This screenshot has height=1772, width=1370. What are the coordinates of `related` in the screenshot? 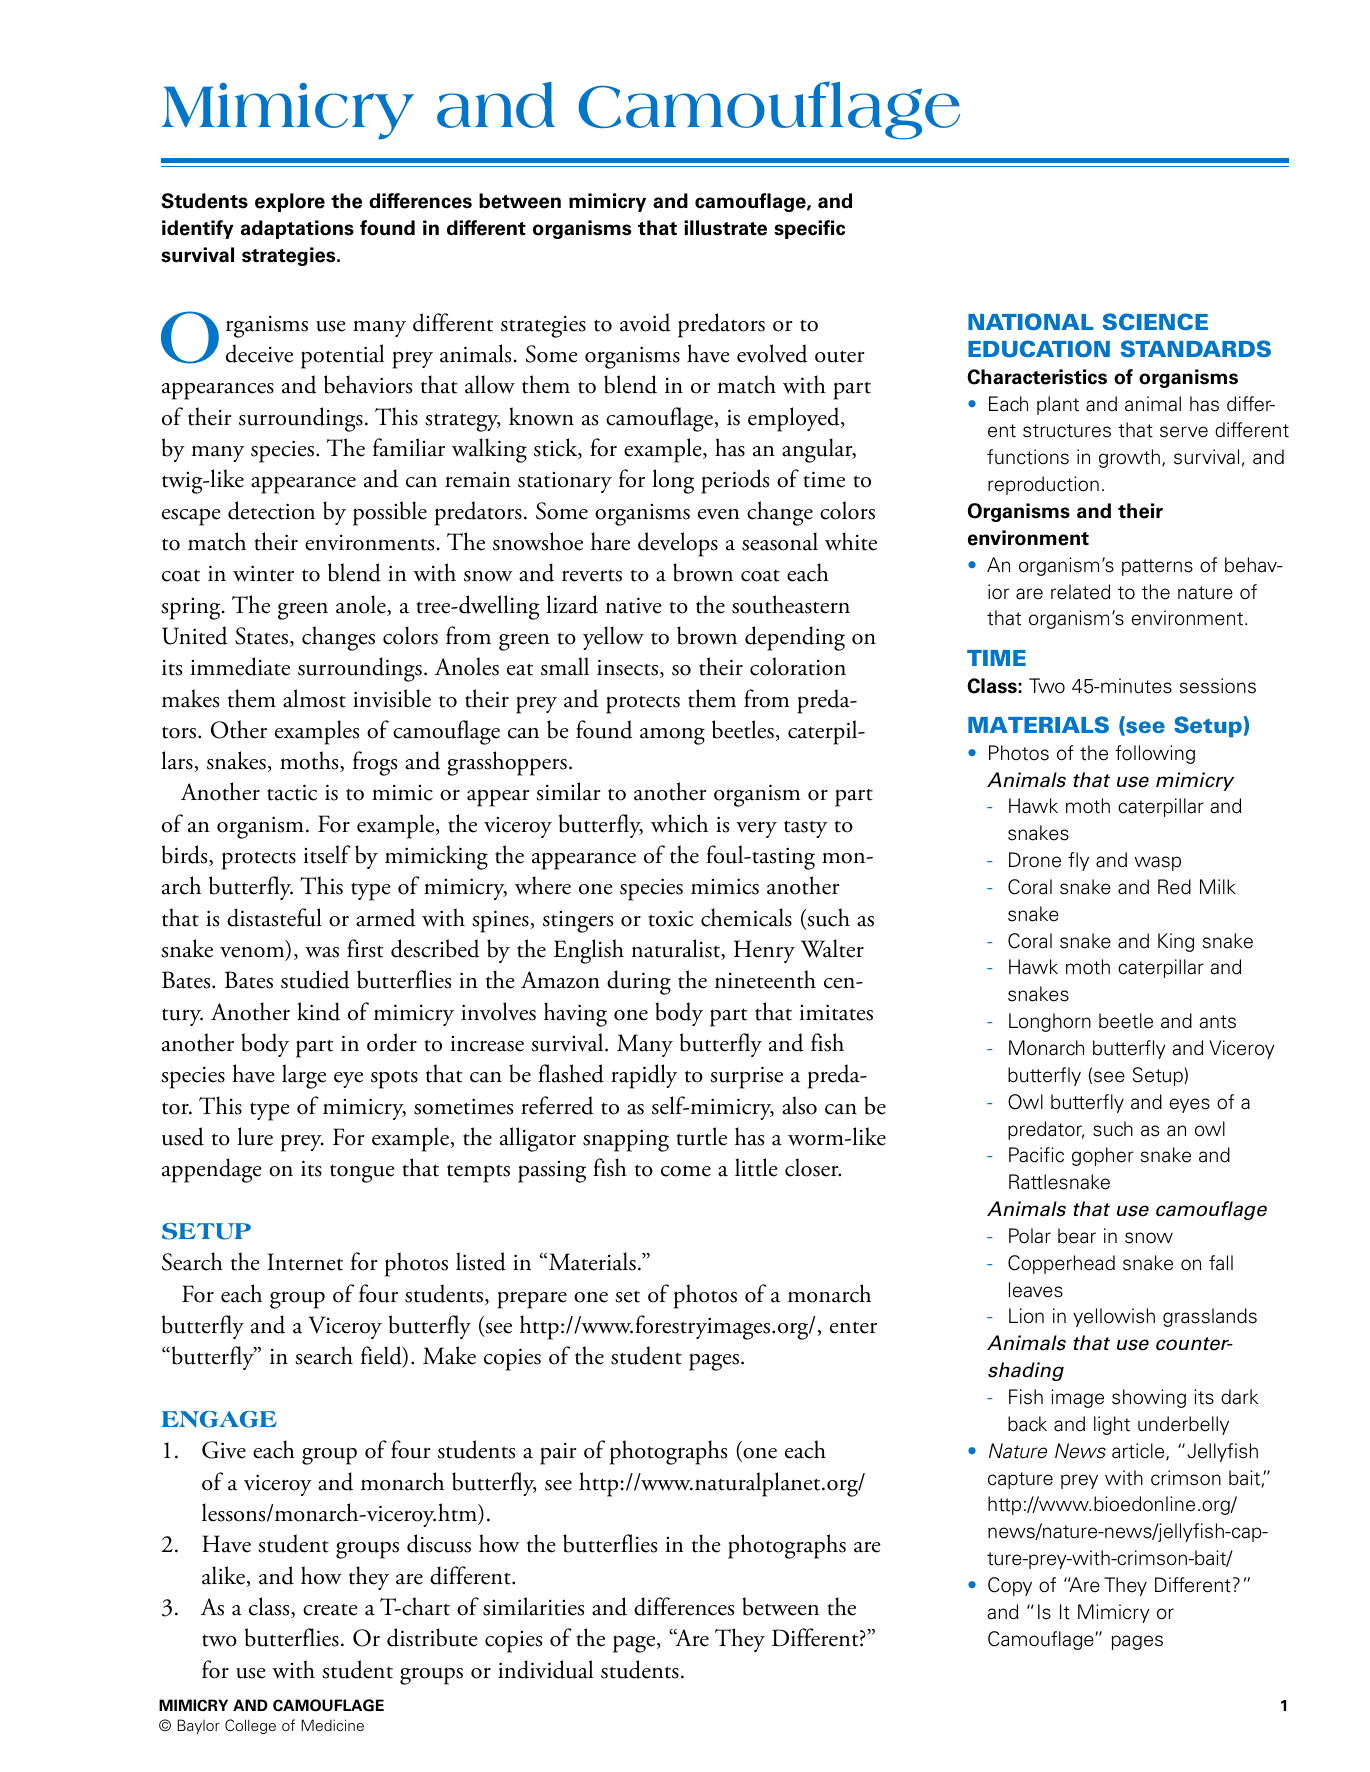 It's located at (1080, 592).
